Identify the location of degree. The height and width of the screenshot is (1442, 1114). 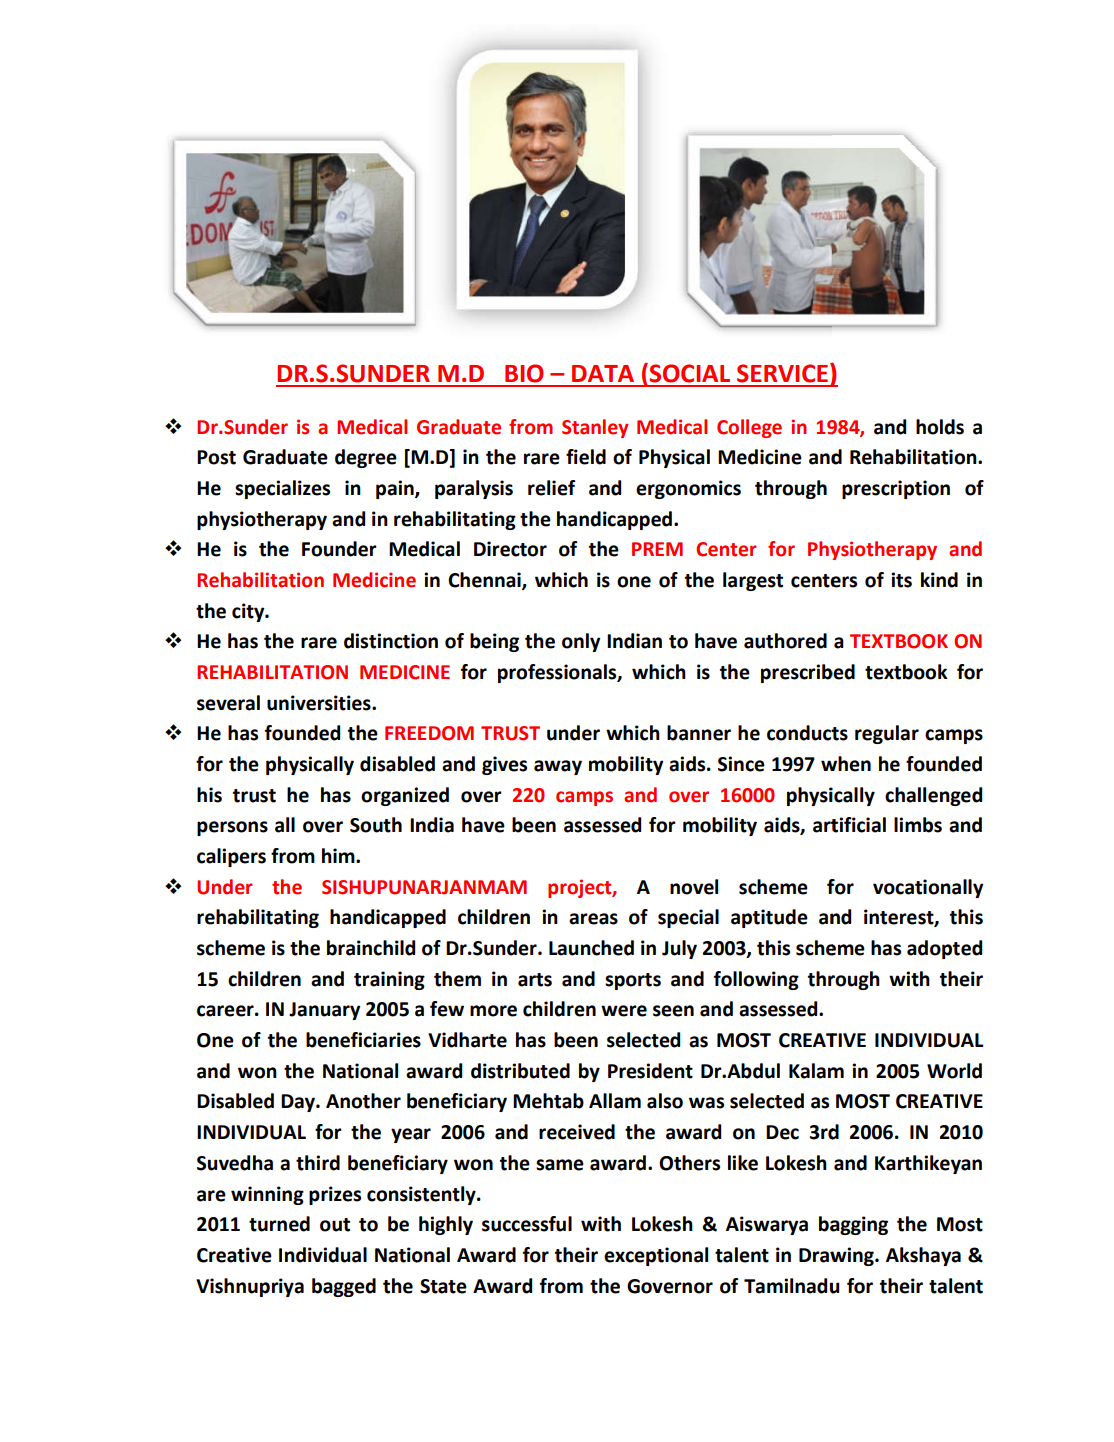
(366, 458).
